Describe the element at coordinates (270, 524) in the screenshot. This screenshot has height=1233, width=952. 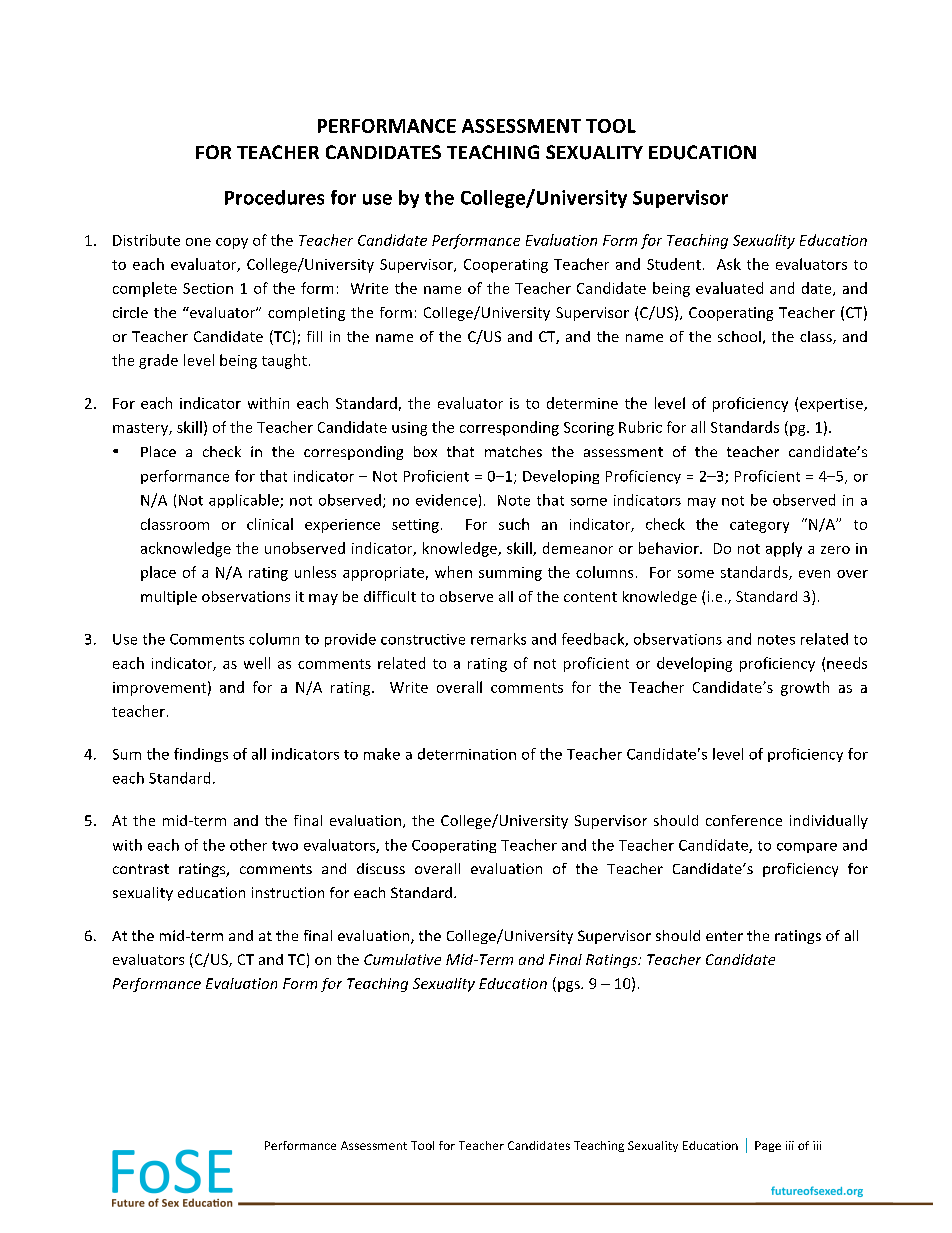
I see `clinical` at that location.
